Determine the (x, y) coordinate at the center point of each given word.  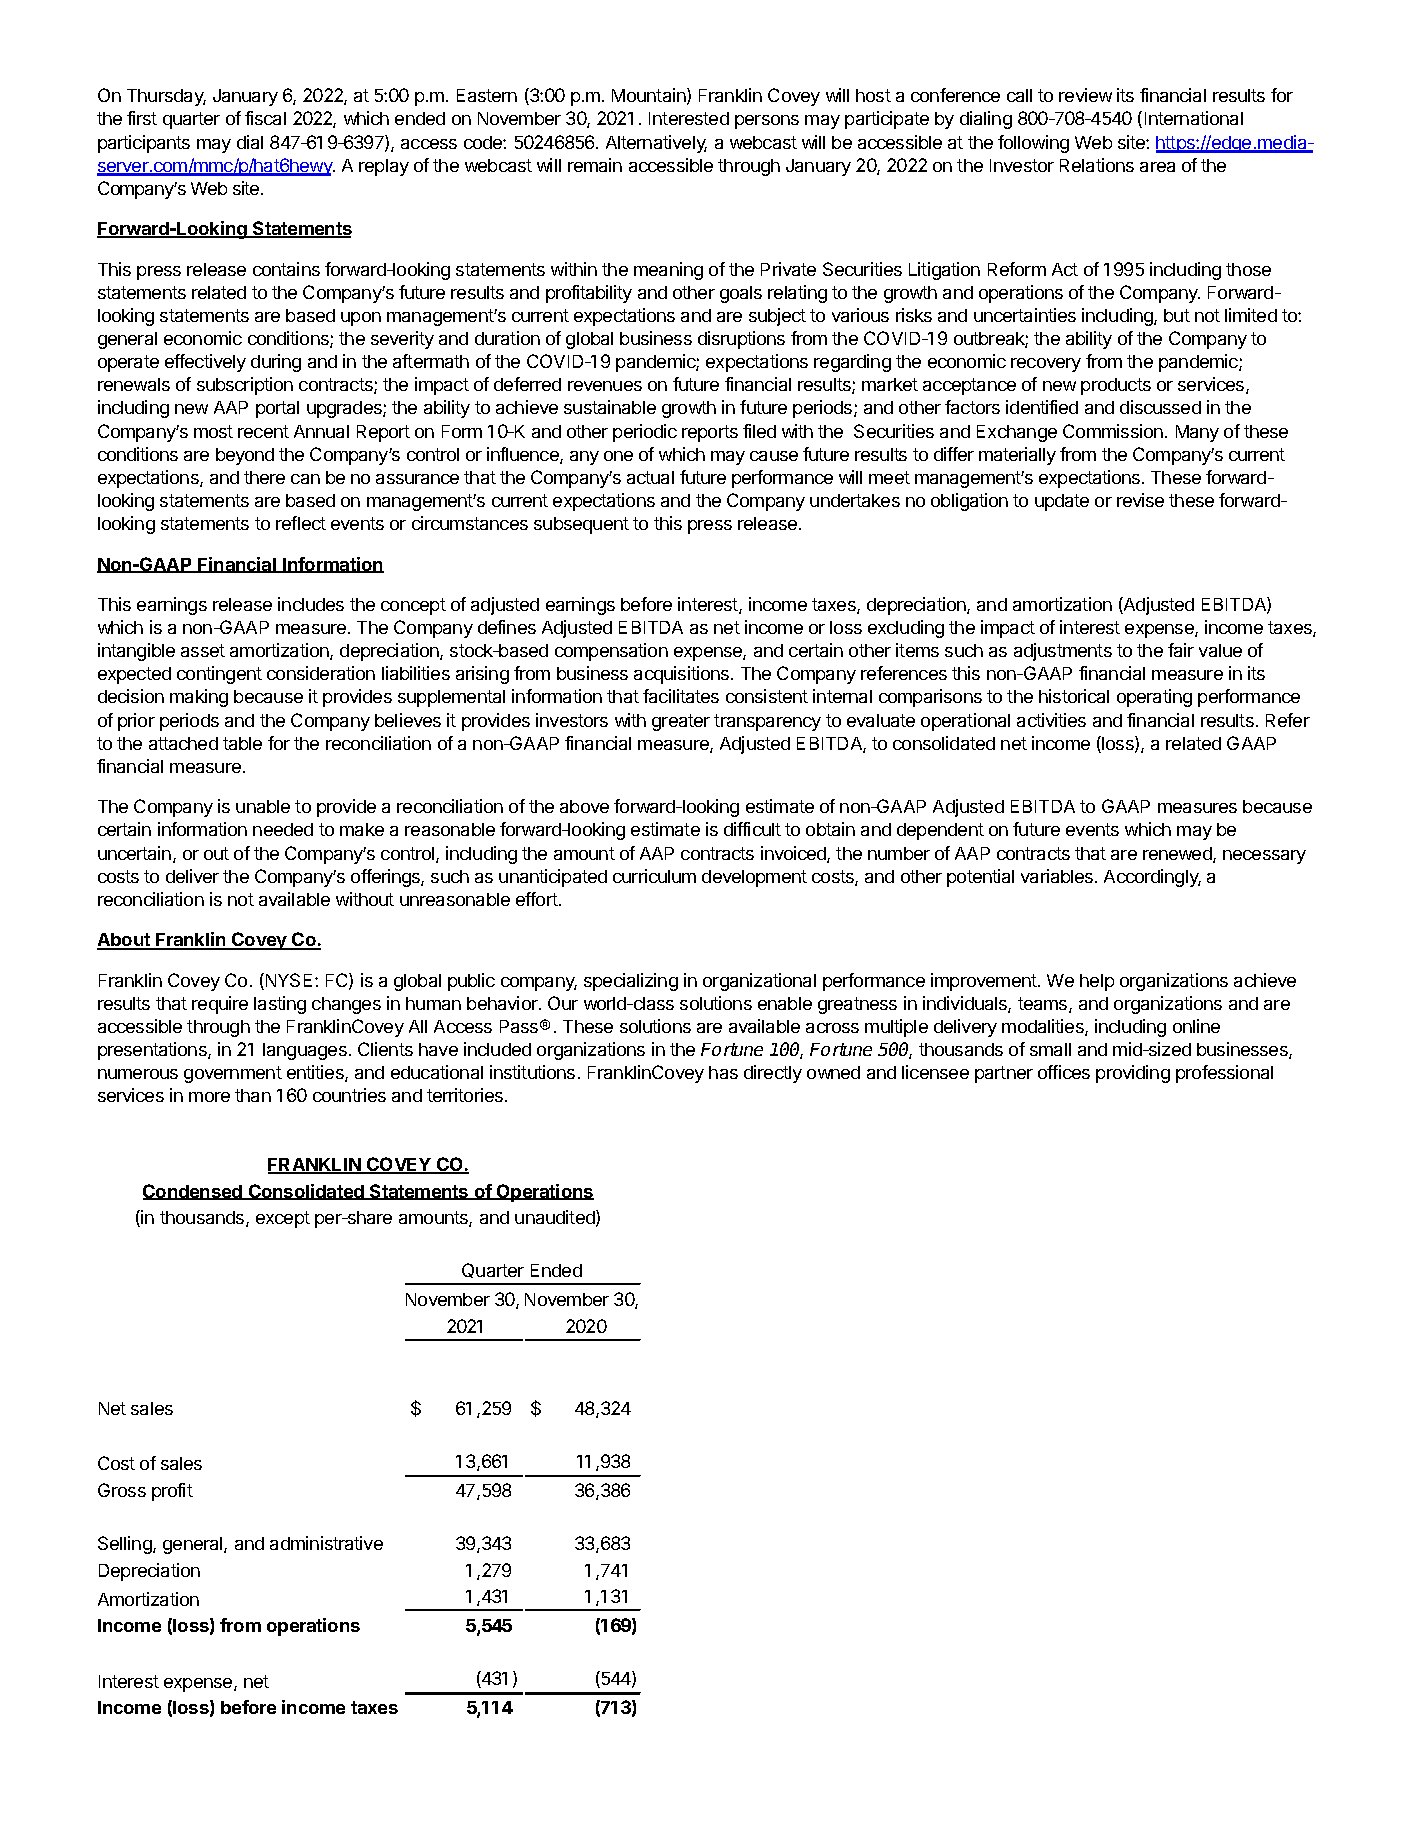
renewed (1178, 855)
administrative (326, 1543)
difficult (752, 829)
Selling (126, 1545)
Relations (1097, 165)
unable (263, 806)
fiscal (265, 118)
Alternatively (656, 144)
